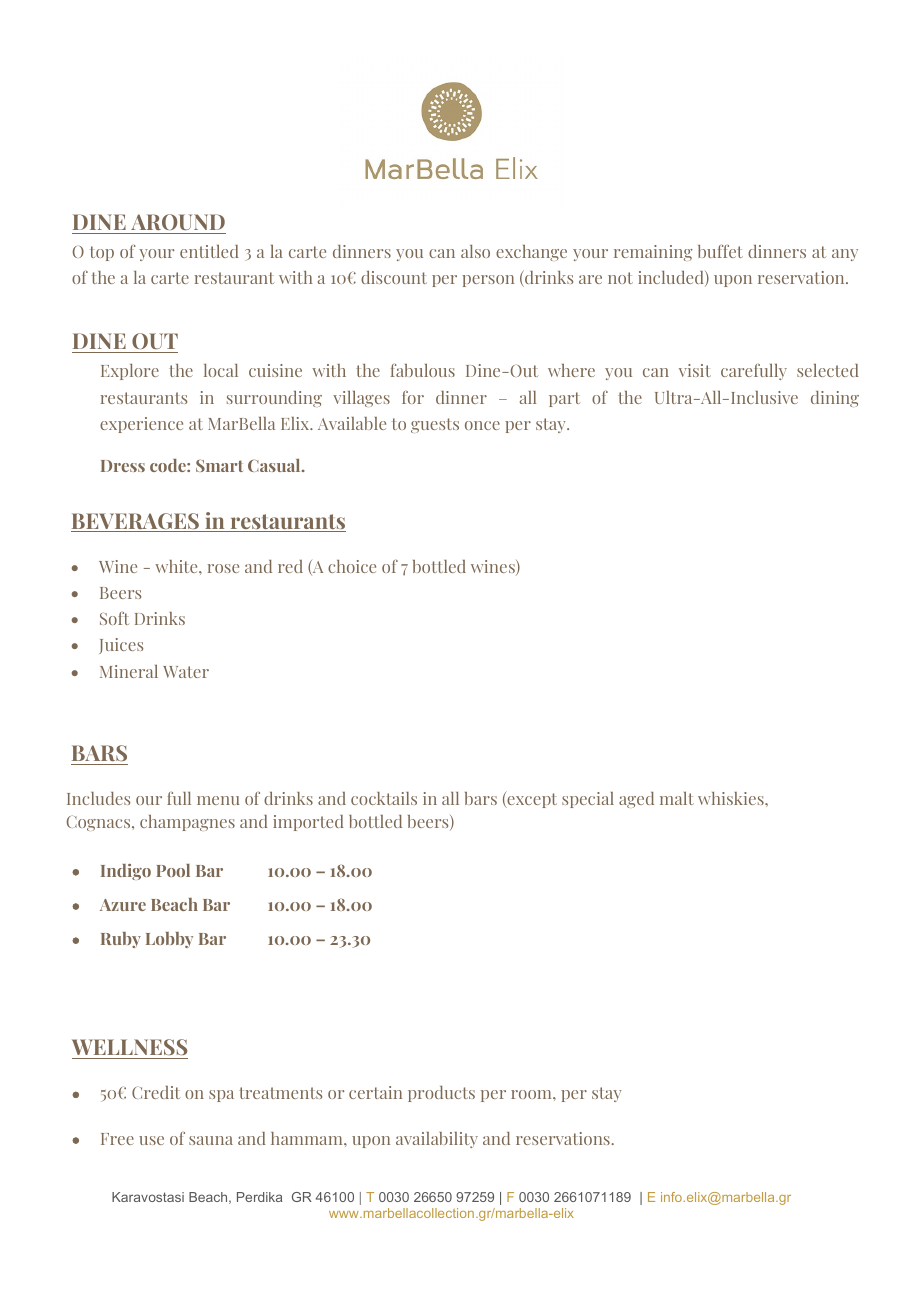 This document has width=924, height=1308. I want to click on entitled, so click(209, 251).
